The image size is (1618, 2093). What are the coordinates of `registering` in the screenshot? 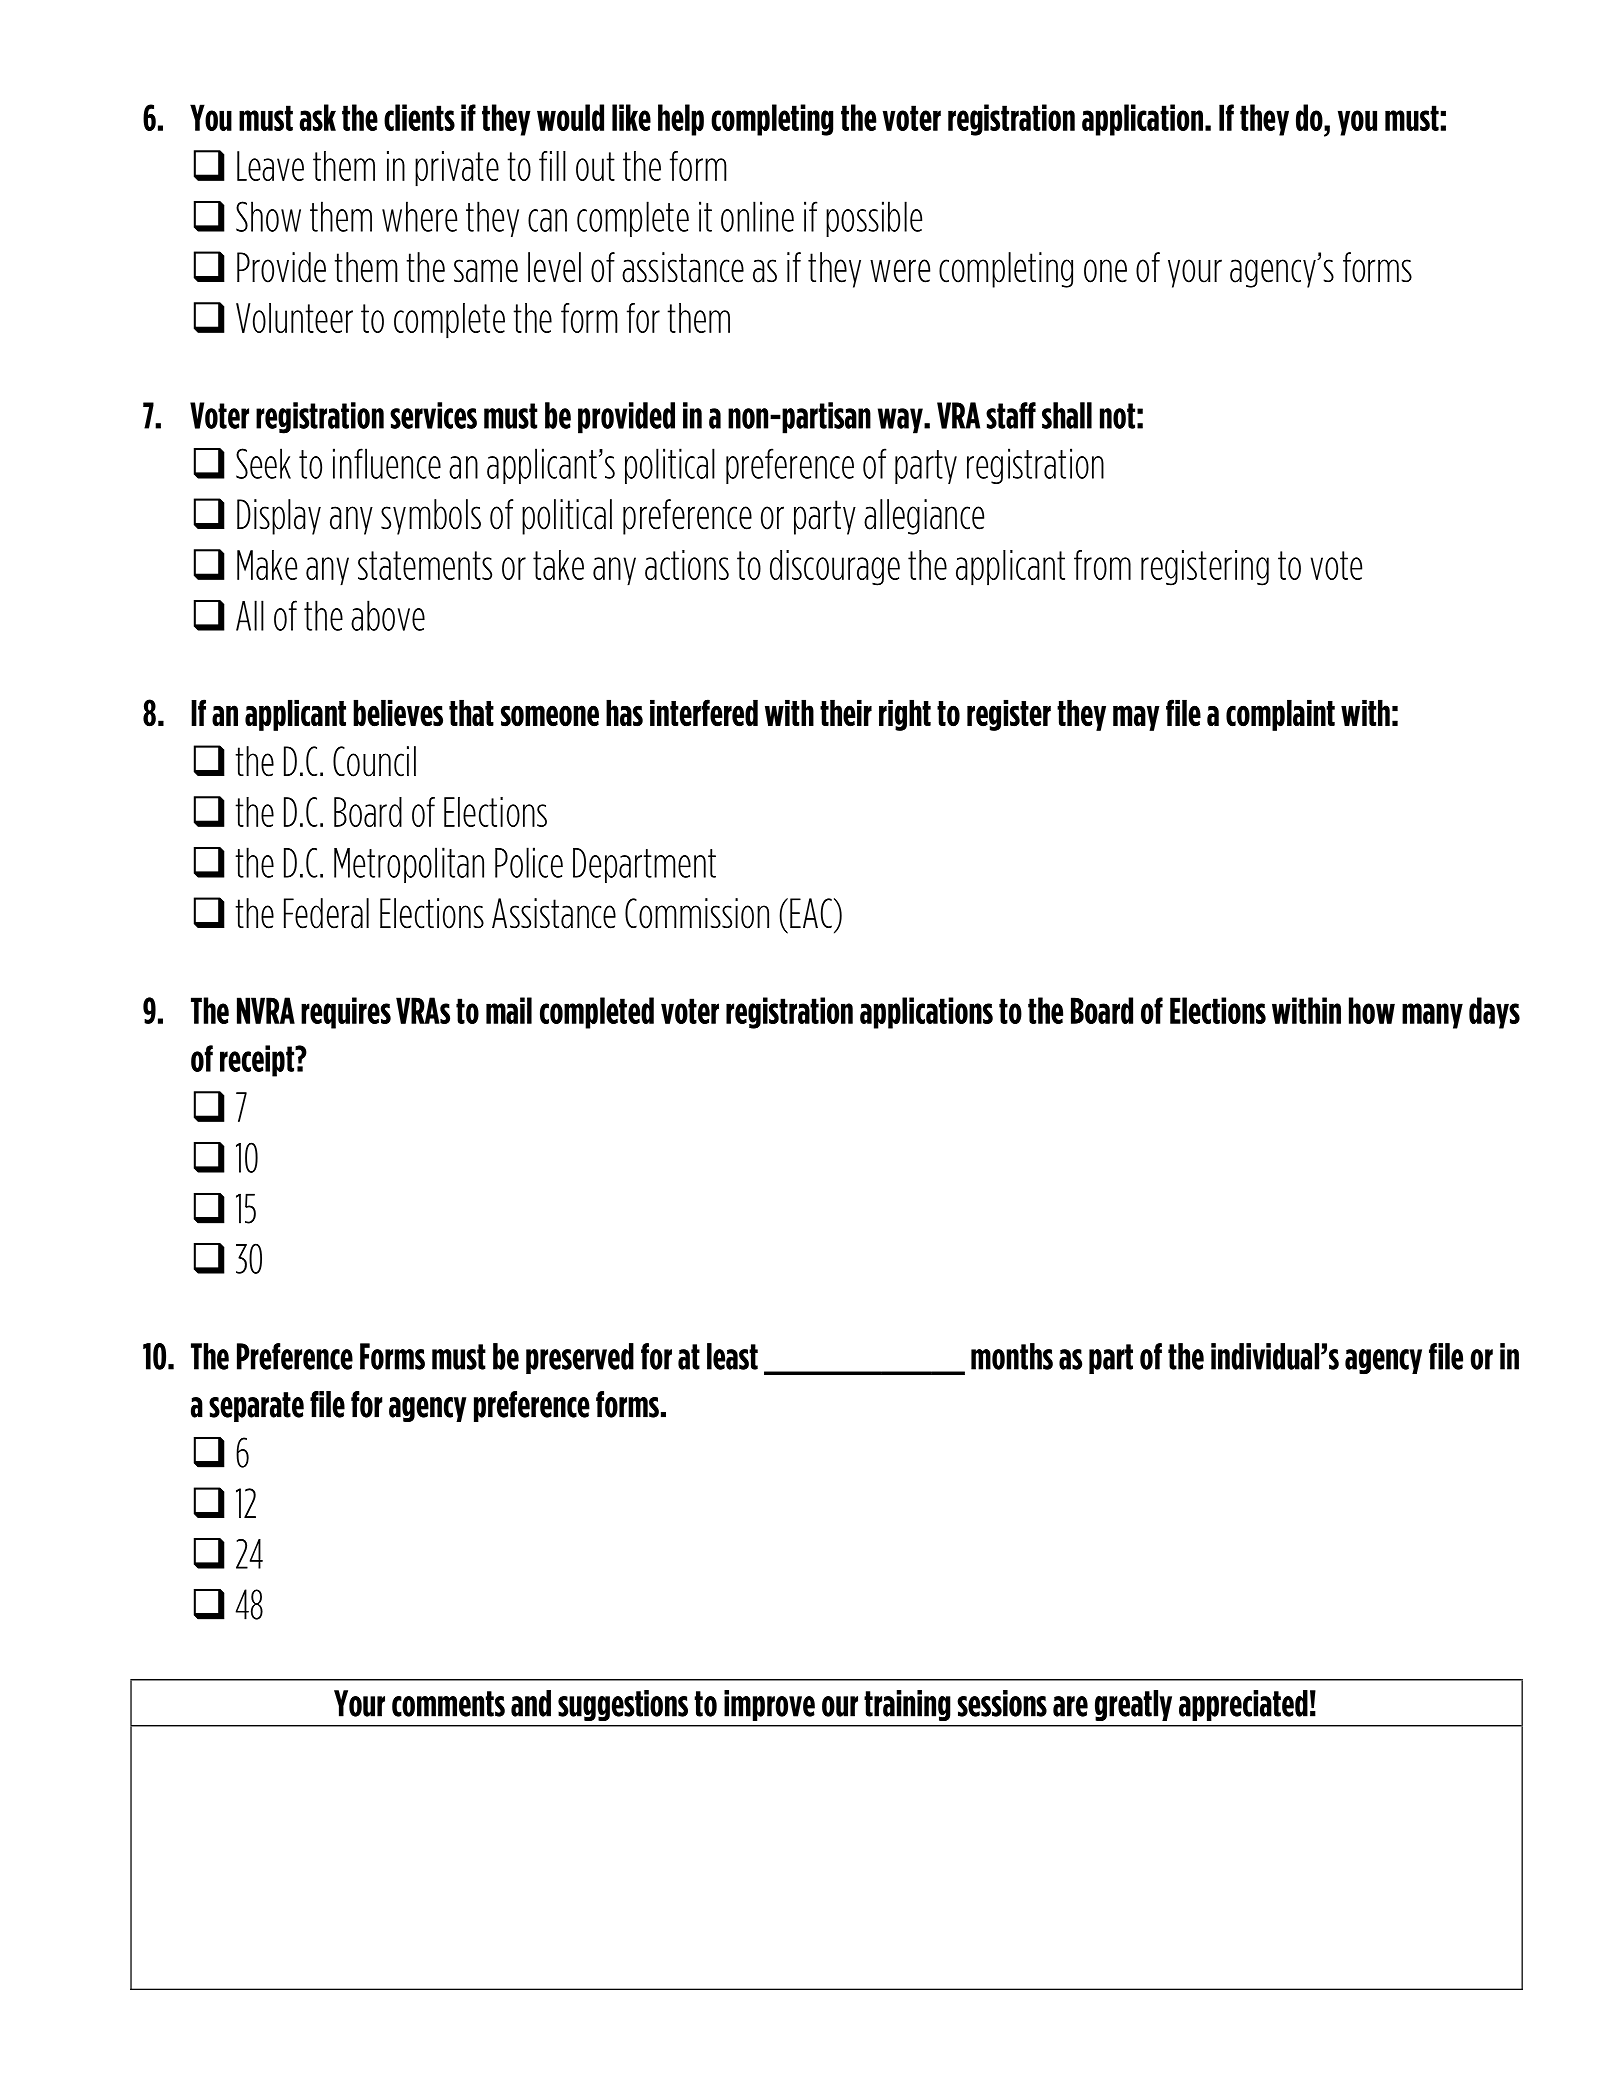 It's located at (1205, 568).
